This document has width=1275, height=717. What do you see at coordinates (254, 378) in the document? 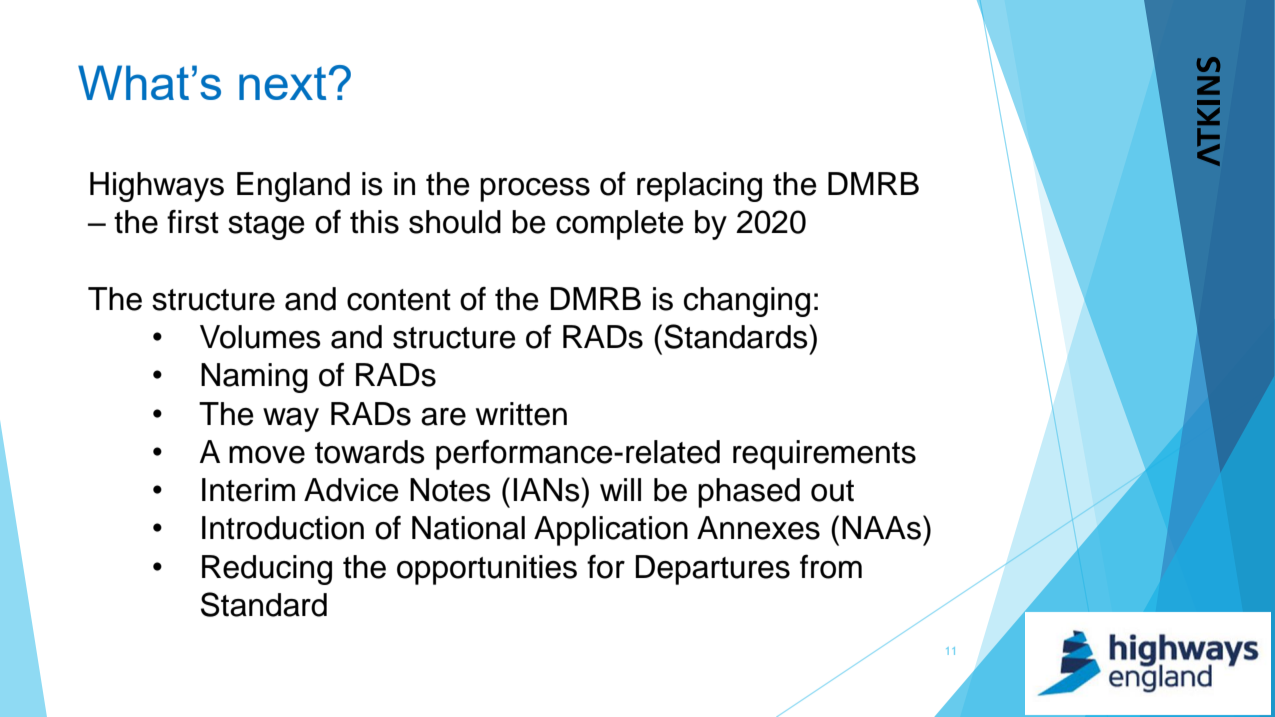
I see `Naming` at bounding box center [254, 378].
